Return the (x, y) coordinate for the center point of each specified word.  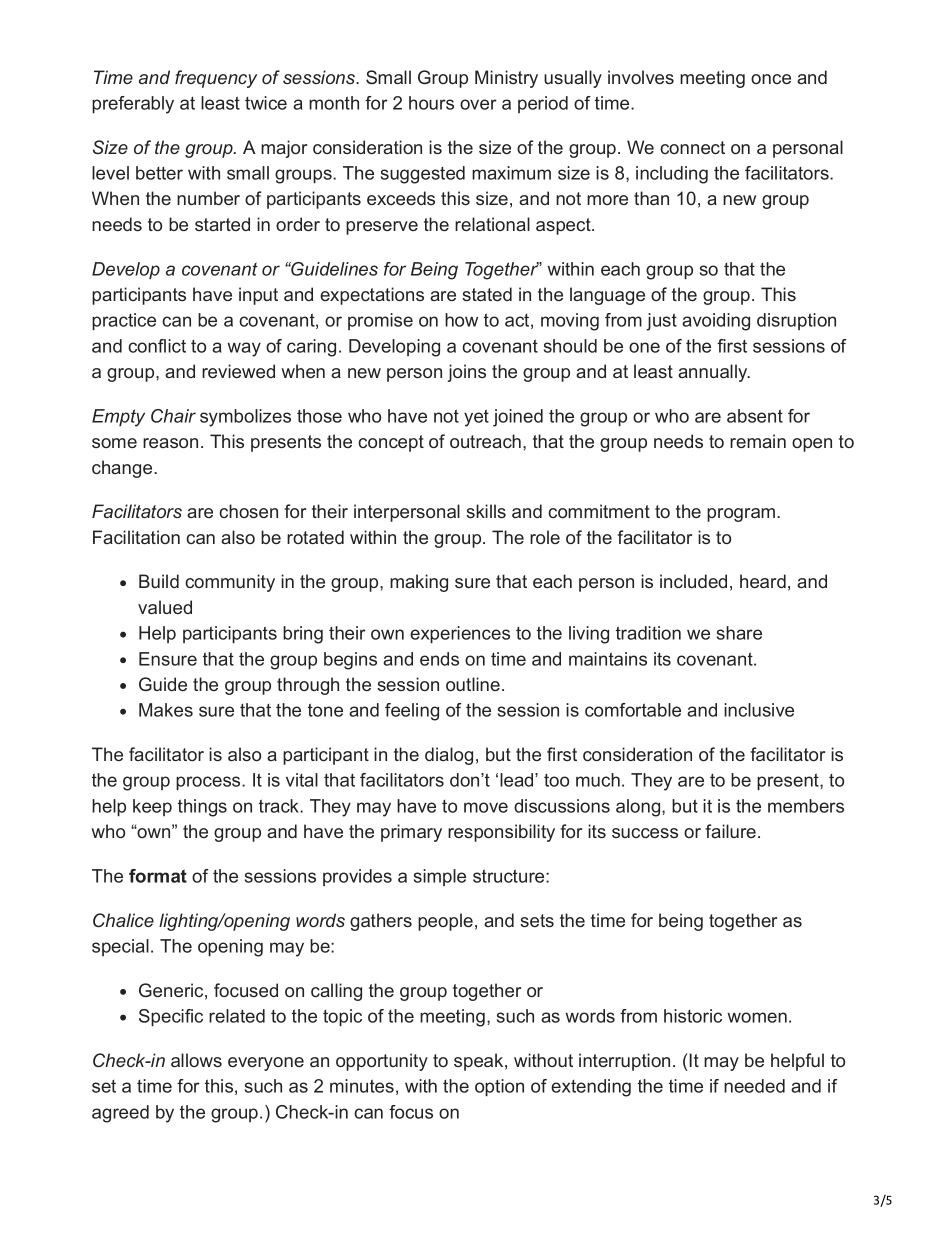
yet (476, 418)
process (209, 783)
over (478, 104)
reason (170, 443)
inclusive (759, 710)
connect (692, 147)
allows (196, 1060)
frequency (216, 79)
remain (758, 441)
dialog (449, 756)
